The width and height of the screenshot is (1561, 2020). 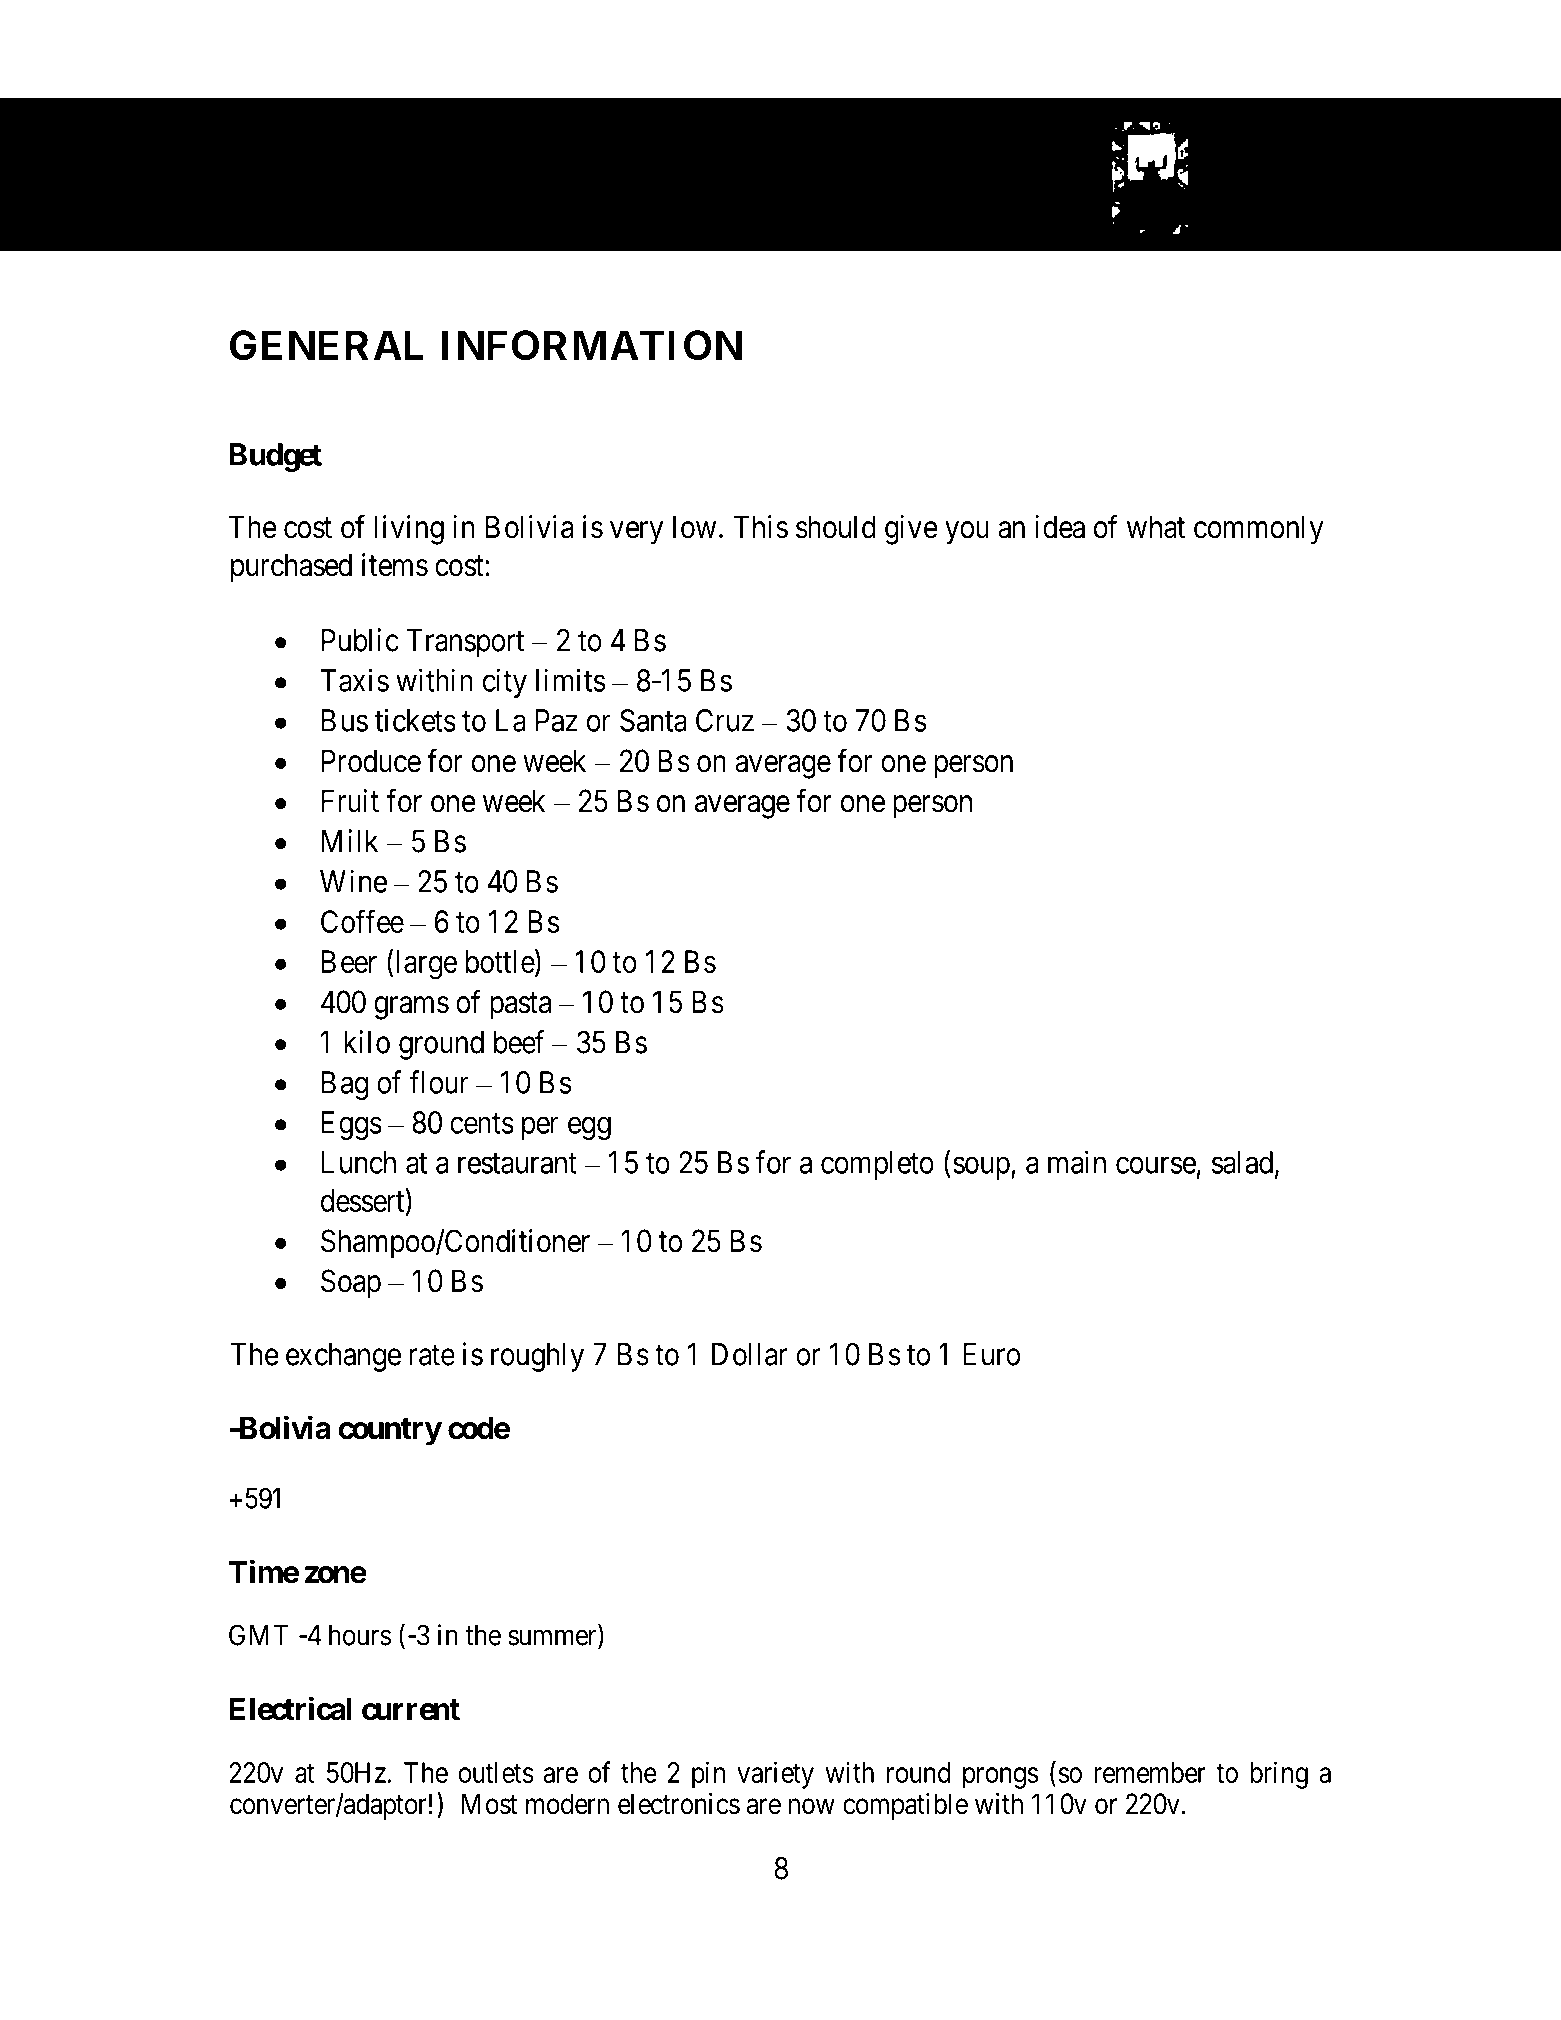 What do you see at coordinates (1156, 1165) in the screenshot?
I see `course` at bounding box center [1156, 1165].
